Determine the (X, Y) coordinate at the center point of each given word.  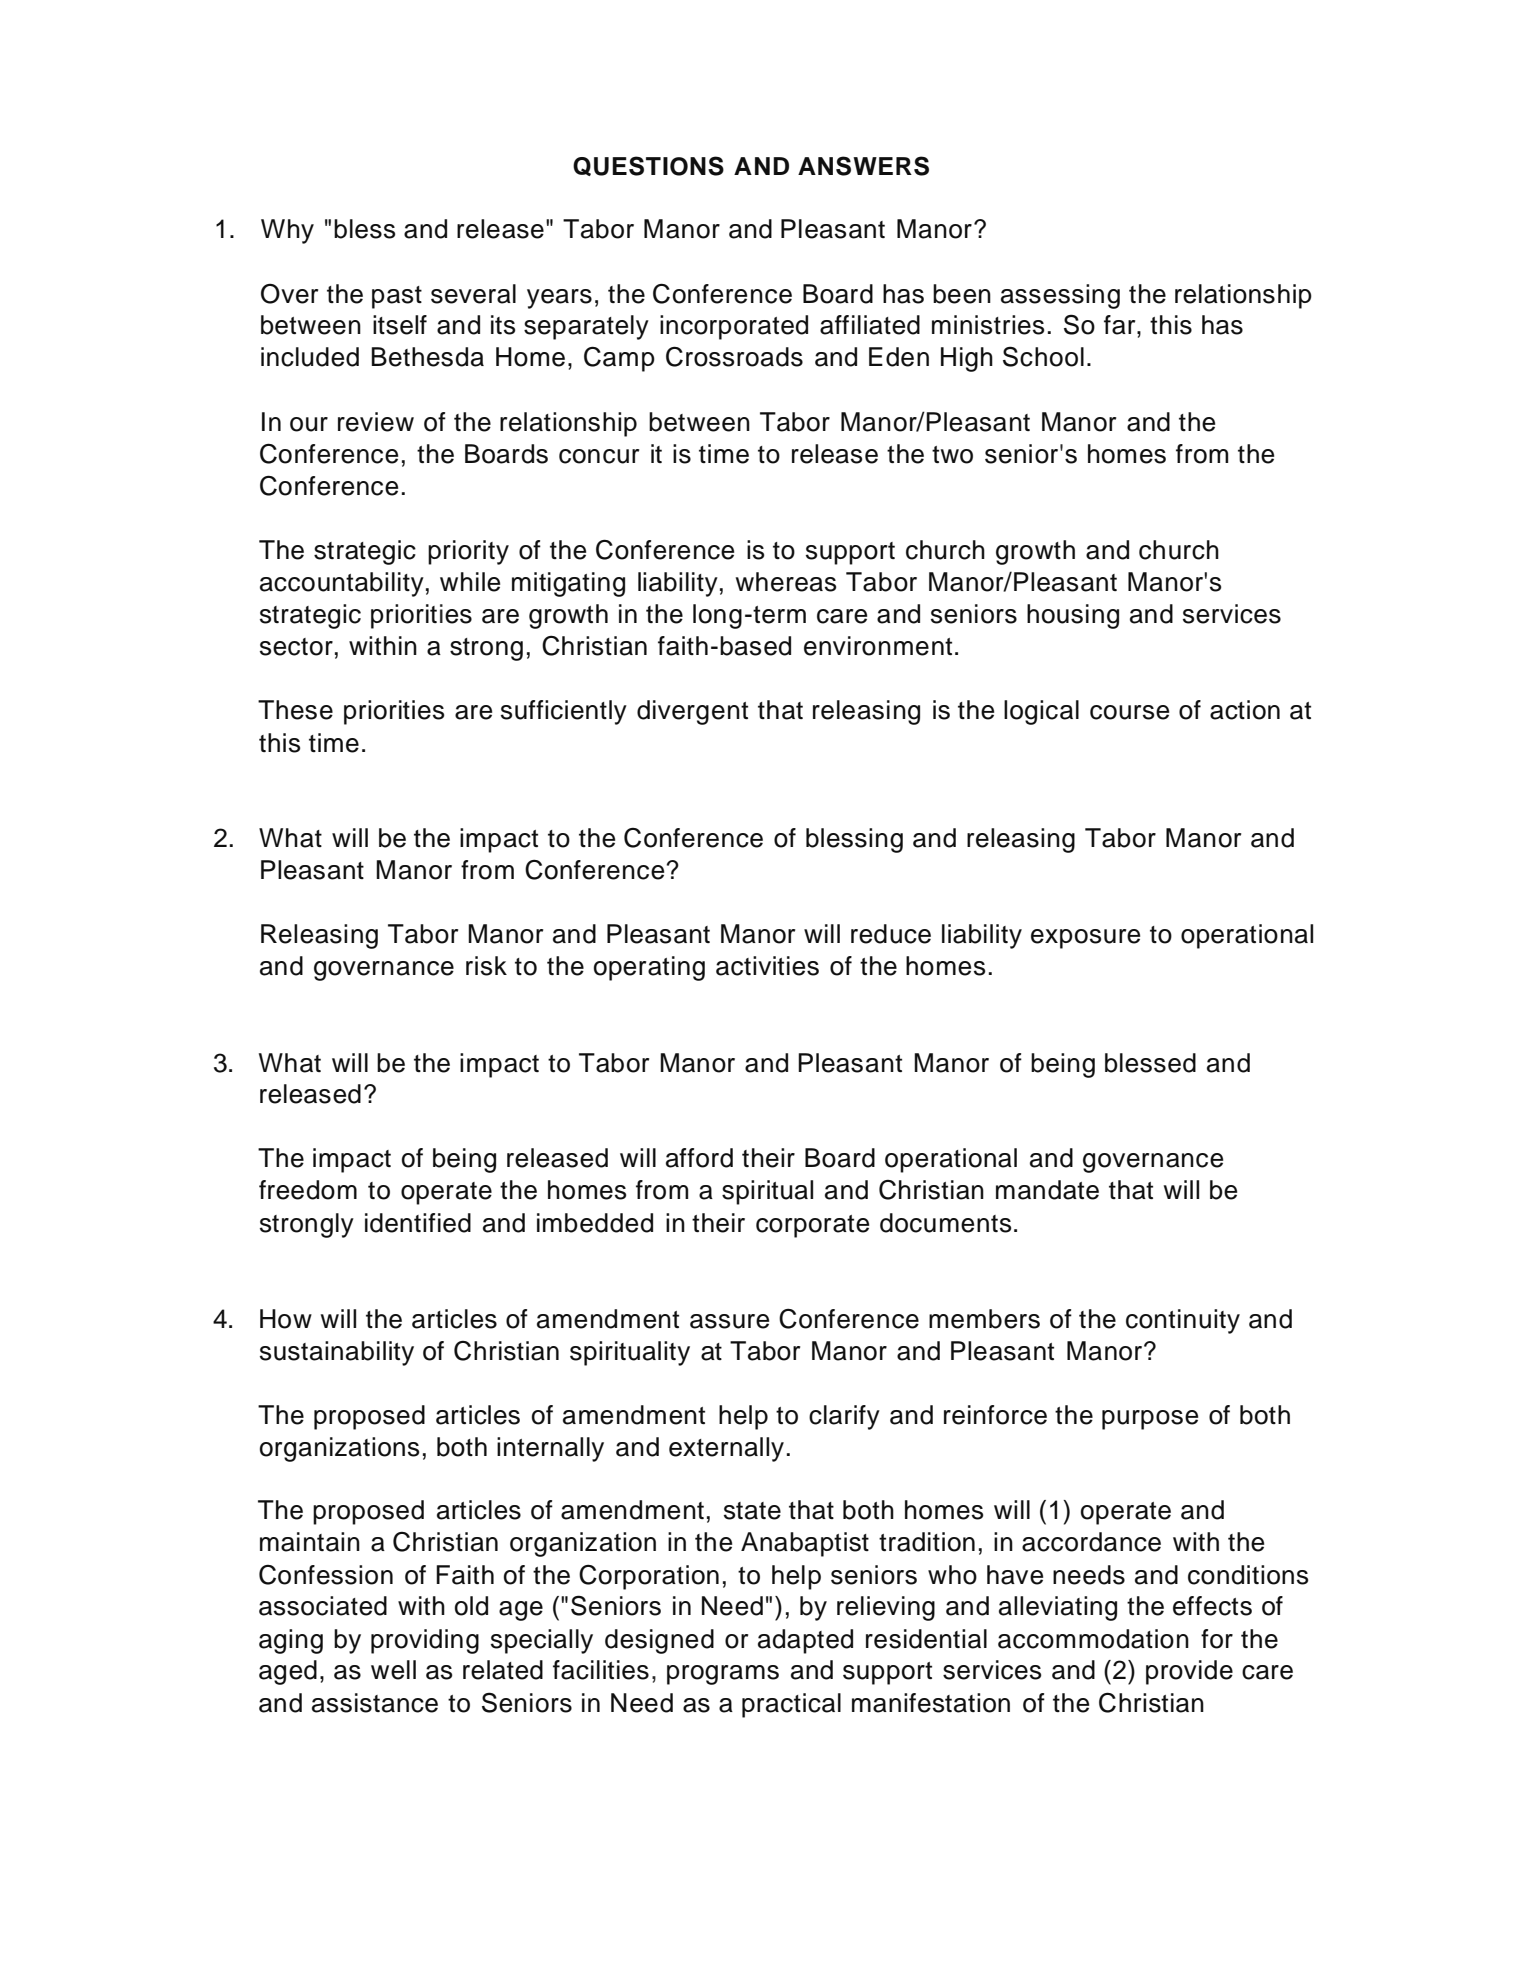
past (397, 297)
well (393, 1670)
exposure (1085, 939)
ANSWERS (863, 166)
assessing (1060, 296)
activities (767, 966)
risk (486, 966)
